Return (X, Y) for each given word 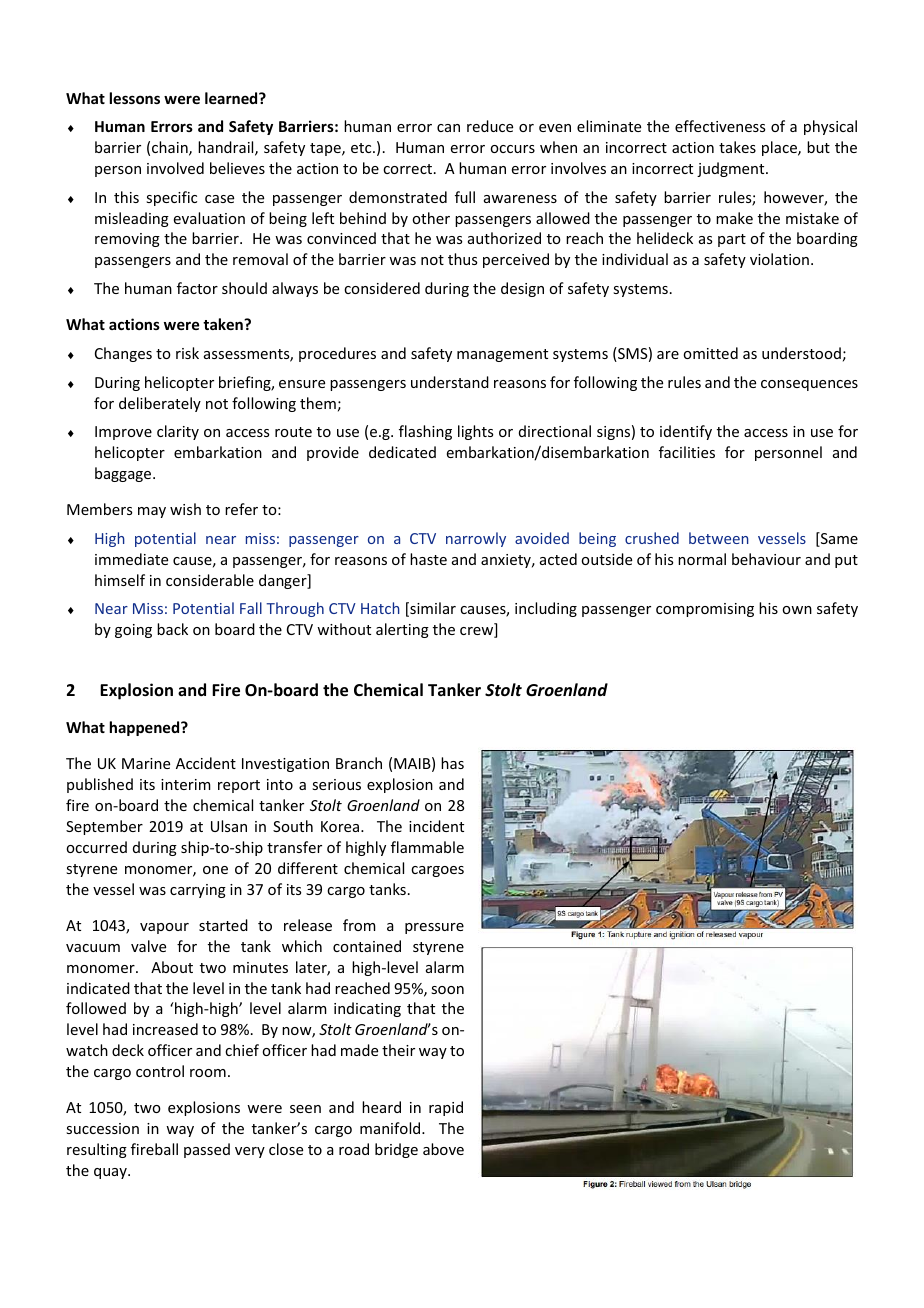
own (797, 610)
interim (186, 784)
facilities (687, 452)
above (443, 1149)
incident (436, 826)
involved (175, 168)
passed (207, 1150)
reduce (490, 126)
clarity (178, 432)
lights (475, 432)
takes (737, 147)
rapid (446, 1108)
